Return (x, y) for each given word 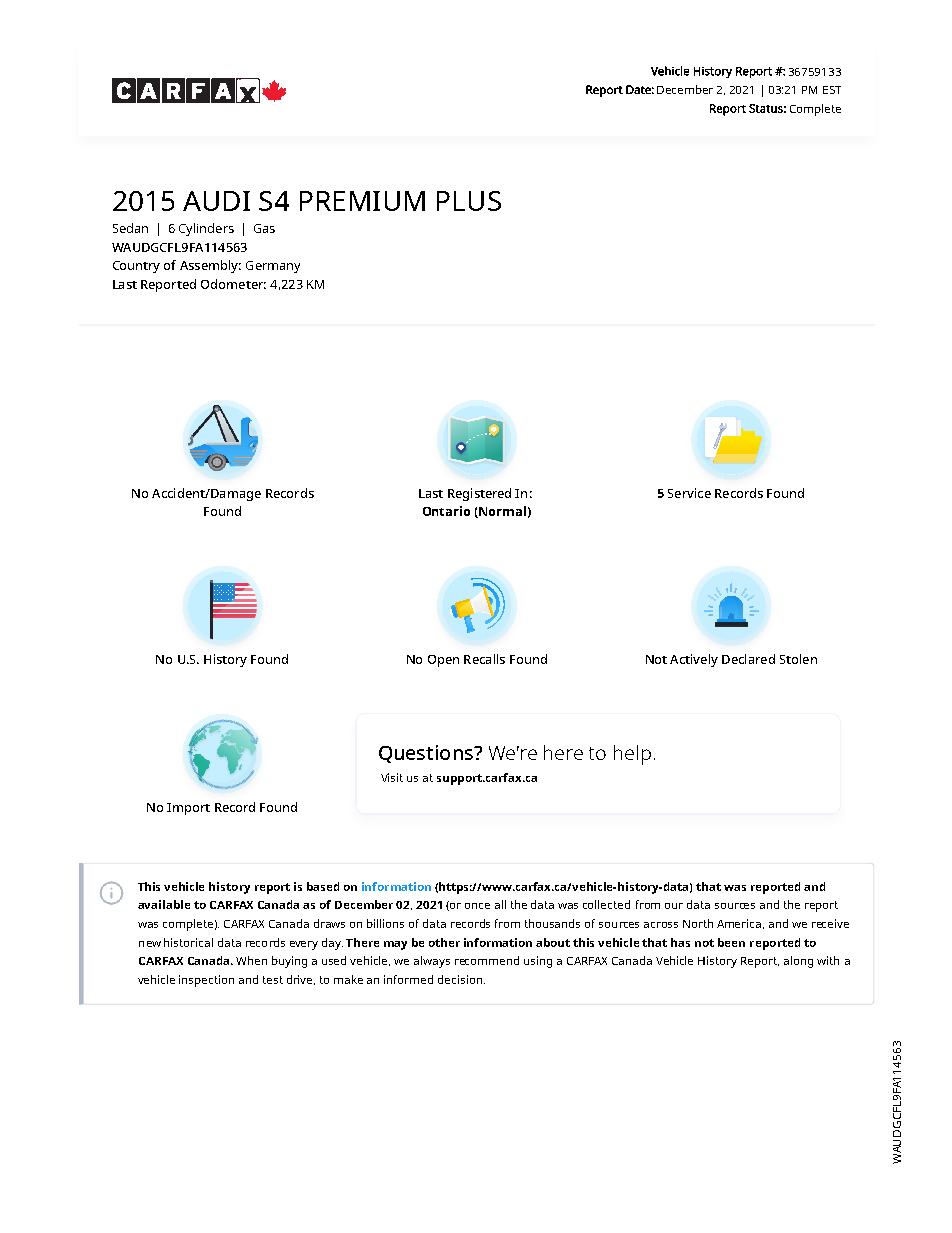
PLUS (469, 201)
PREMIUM (362, 201)
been (731, 942)
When (251, 960)
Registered (479, 494)
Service (689, 493)
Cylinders (206, 229)
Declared (748, 659)
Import (188, 809)
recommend (487, 960)
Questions (427, 754)
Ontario (446, 511)
